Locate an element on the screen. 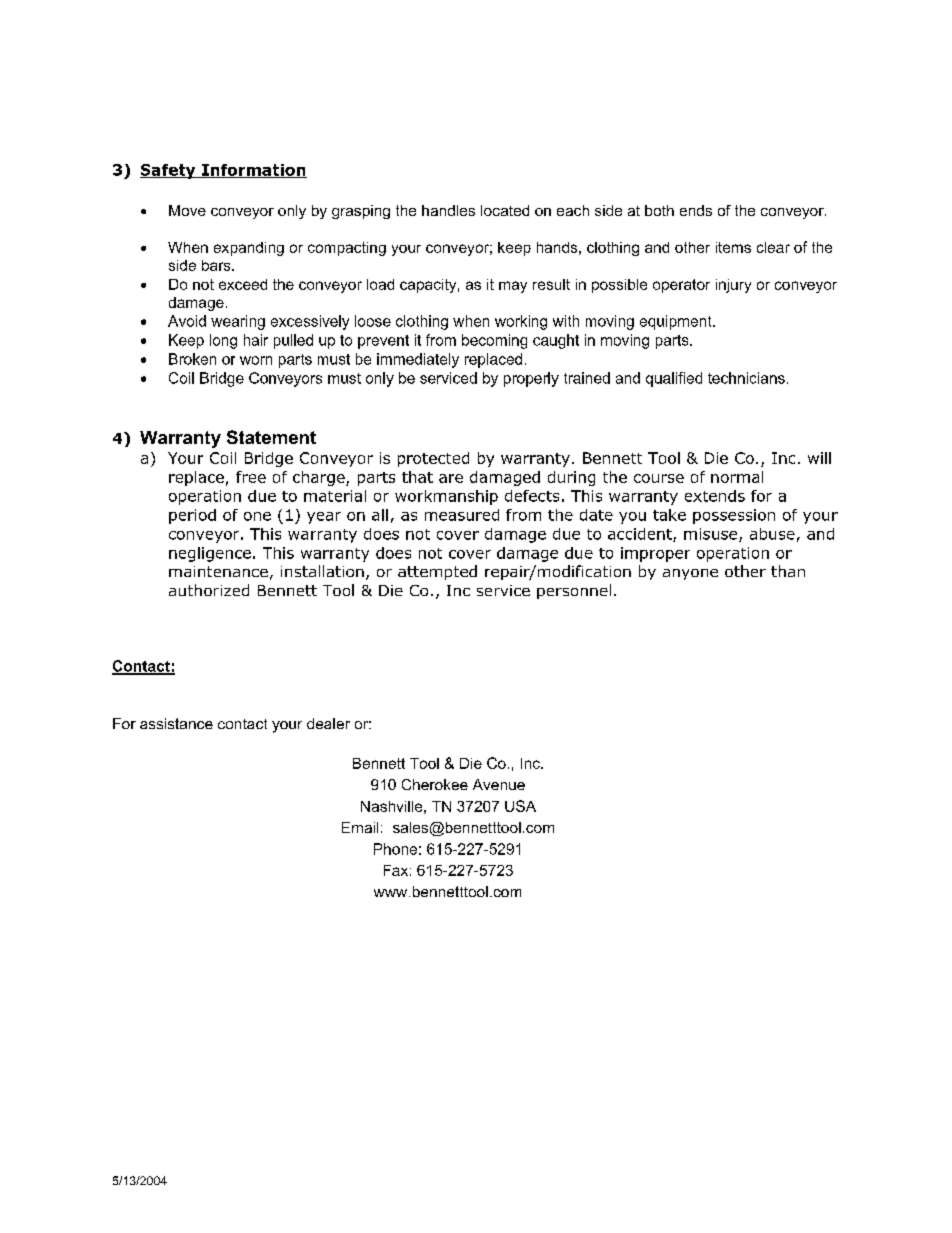 This screenshot has height=1233, width=952. USA is located at coordinates (520, 806).
